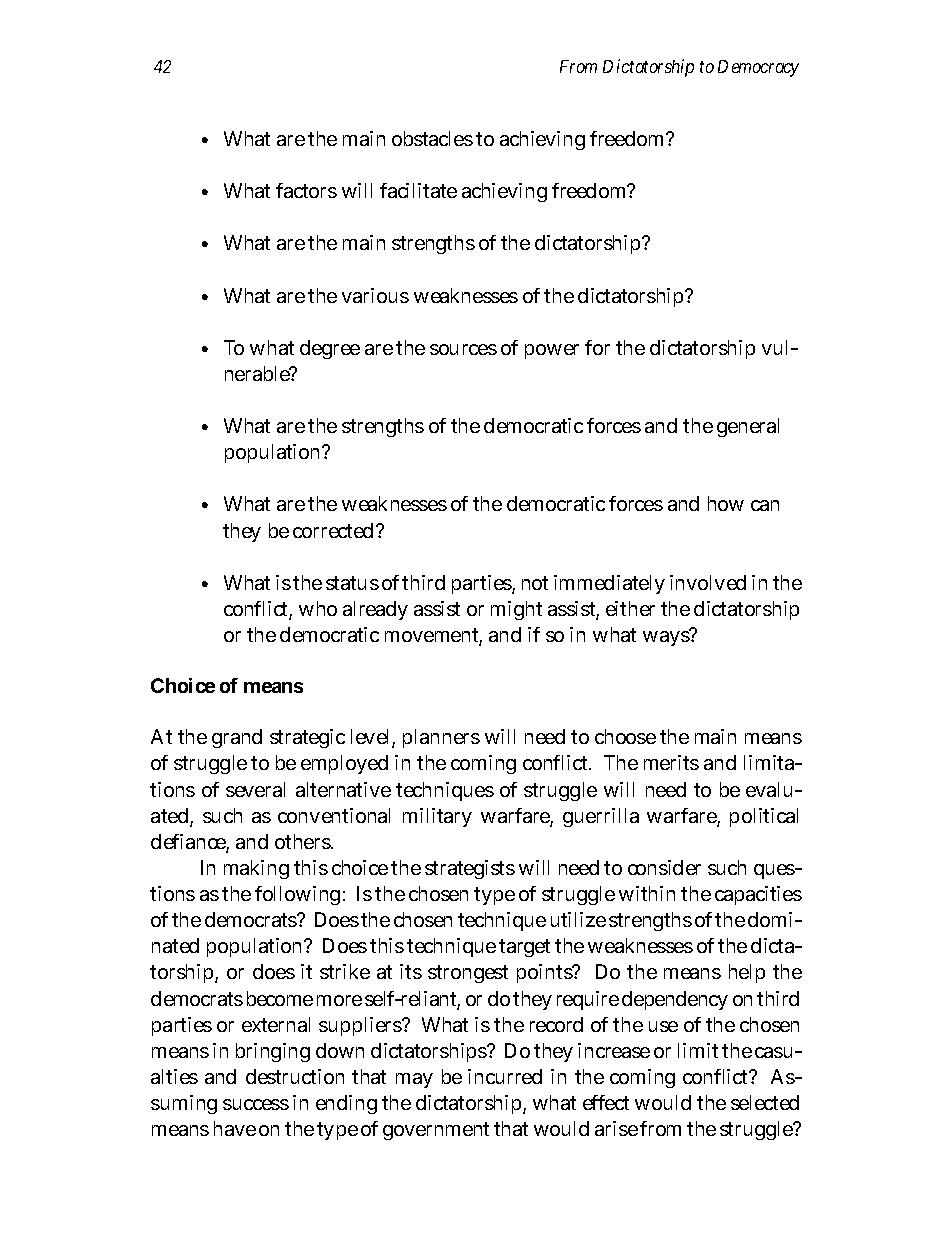 The image size is (952, 1233). I want to click on destruction, so click(295, 1076).
